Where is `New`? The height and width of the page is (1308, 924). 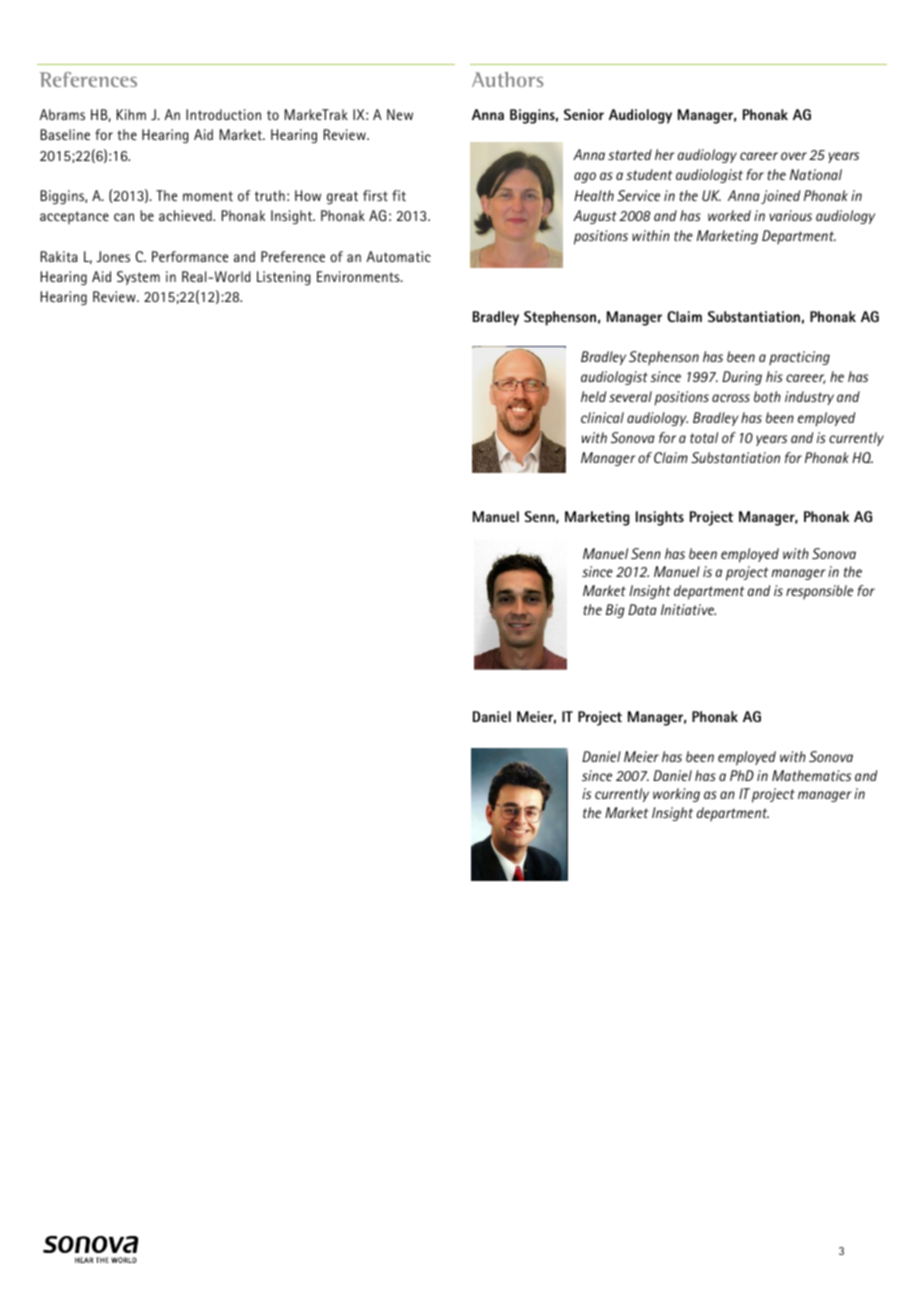 New is located at coordinates (400, 114).
